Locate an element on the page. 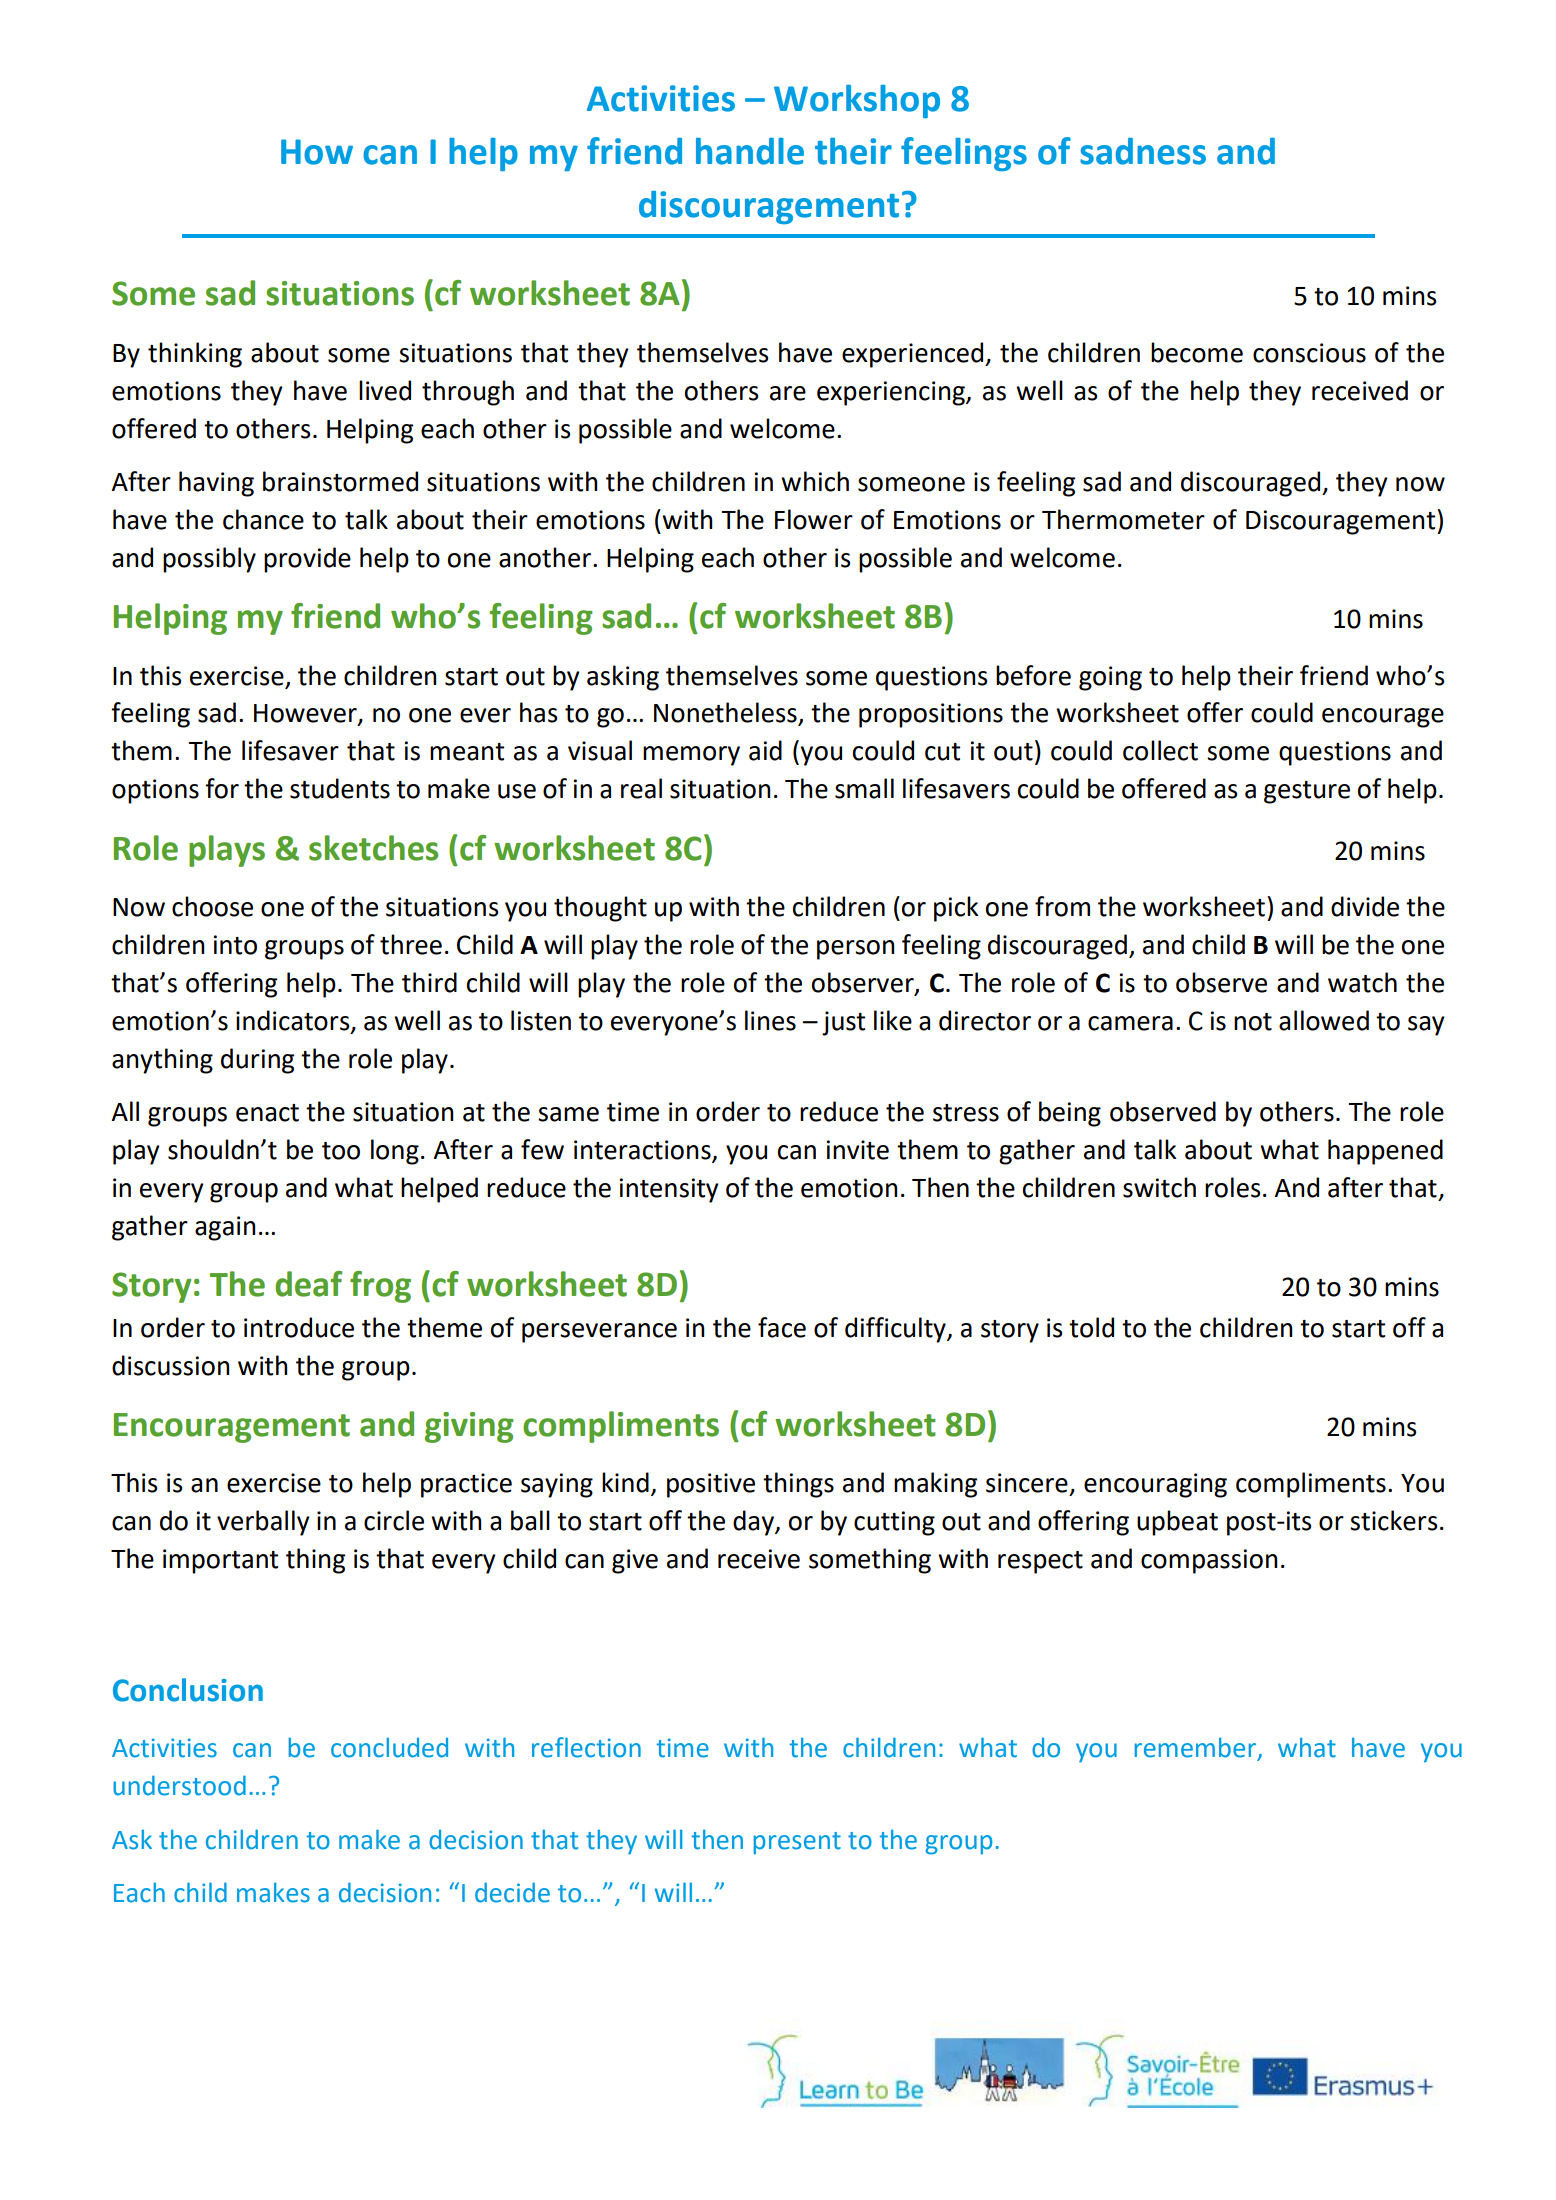  indicators is located at coordinates (294, 1021).
